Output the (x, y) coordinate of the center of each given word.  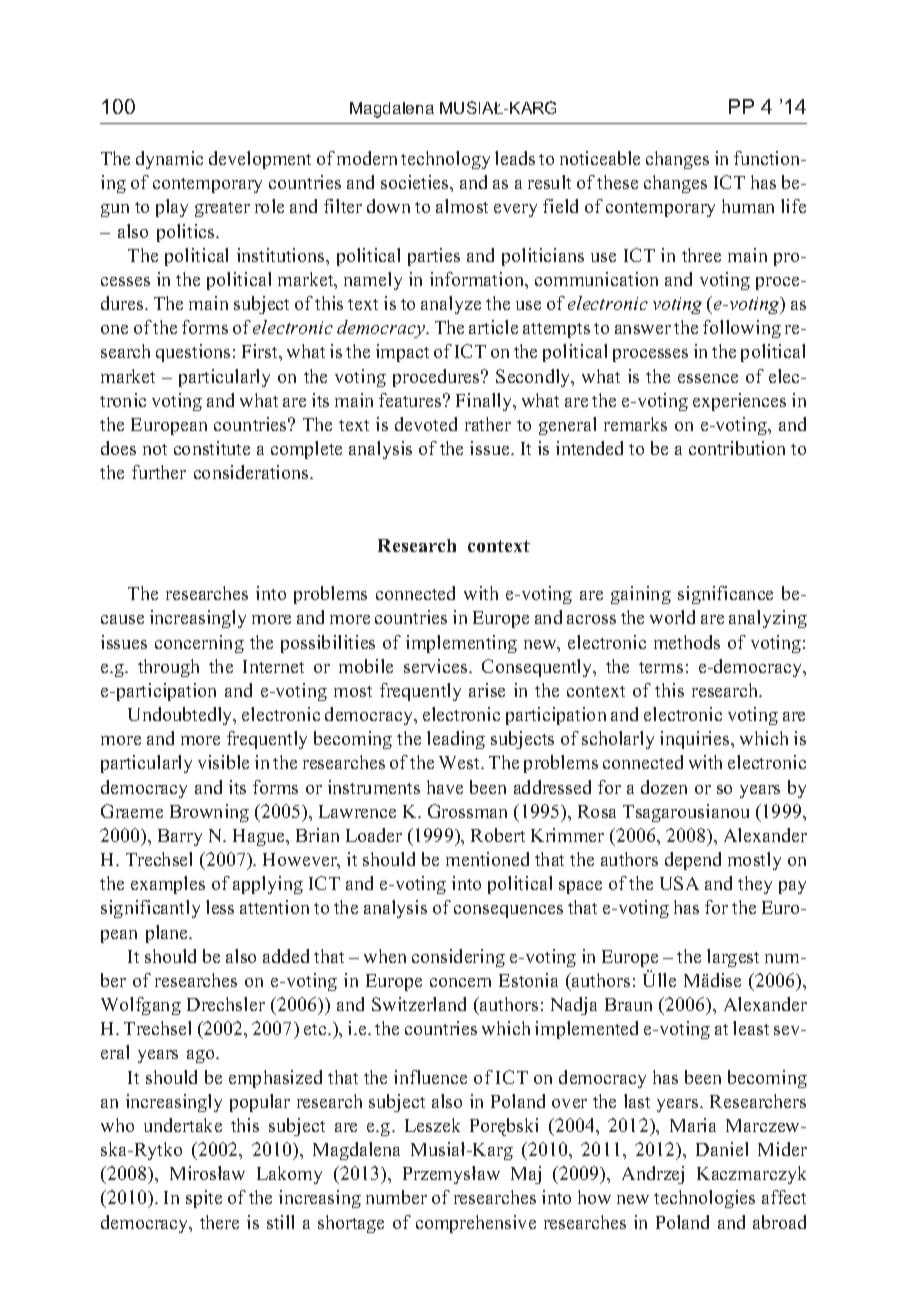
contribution (737, 448)
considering (458, 958)
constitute (212, 448)
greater (222, 209)
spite (204, 1199)
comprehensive (476, 1224)
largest (733, 958)
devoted (426, 424)
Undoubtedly (181, 716)
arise (487, 690)
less (220, 907)
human (748, 206)
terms (661, 667)
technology (445, 160)
